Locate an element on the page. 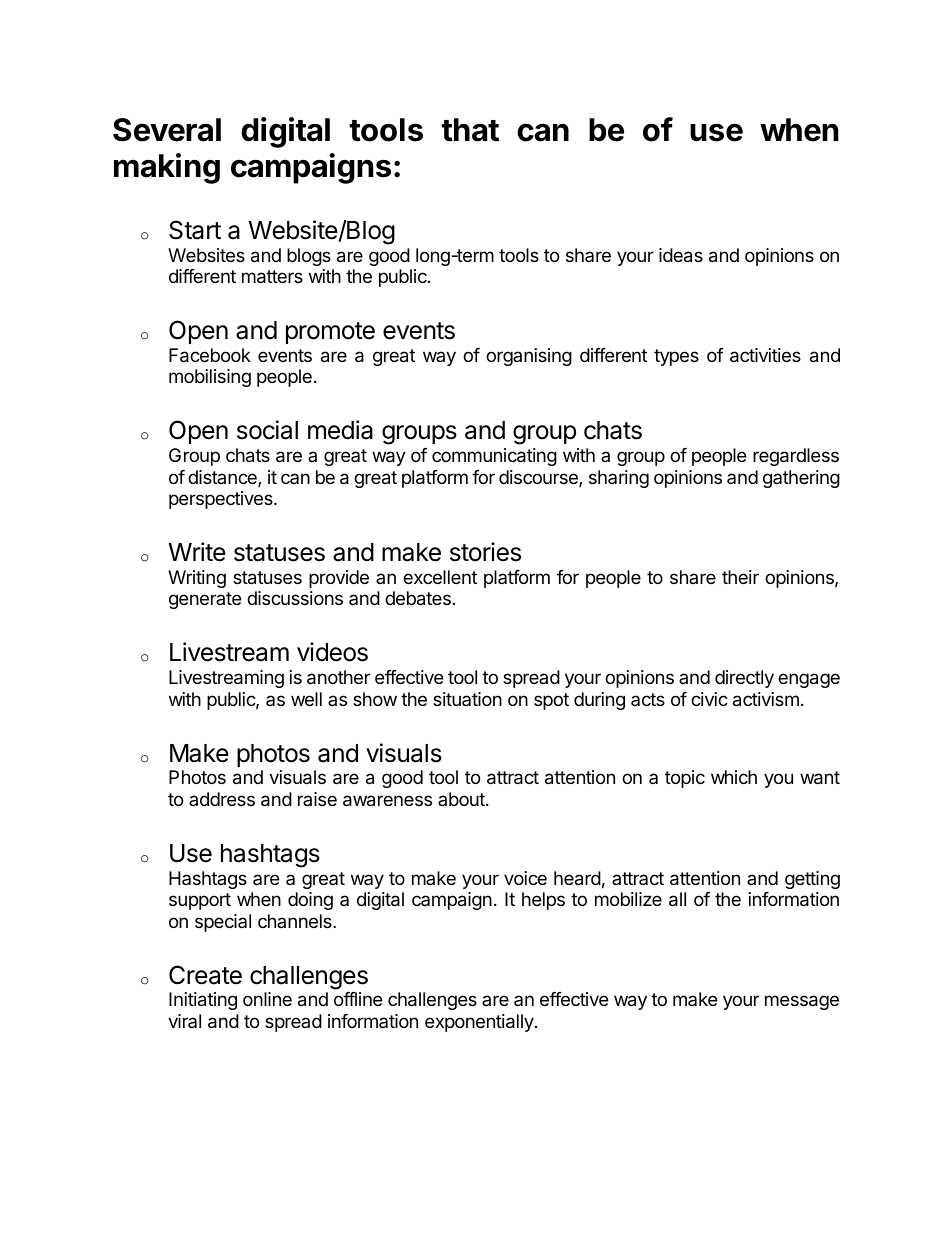  Facebook is located at coordinates (210, 355).
